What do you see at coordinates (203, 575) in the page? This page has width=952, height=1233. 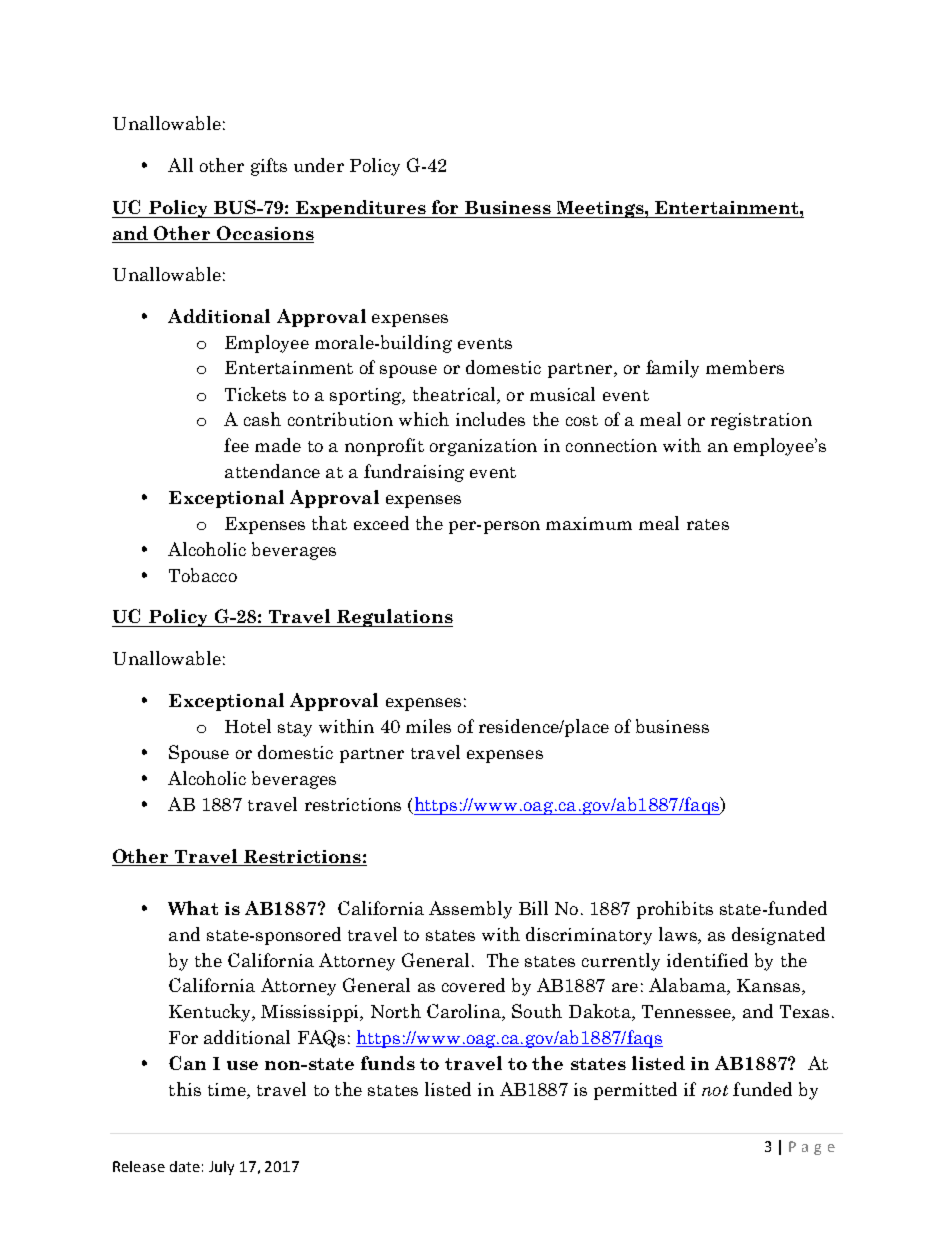 I see `Tobacco` at bounding box center [203, 575].
